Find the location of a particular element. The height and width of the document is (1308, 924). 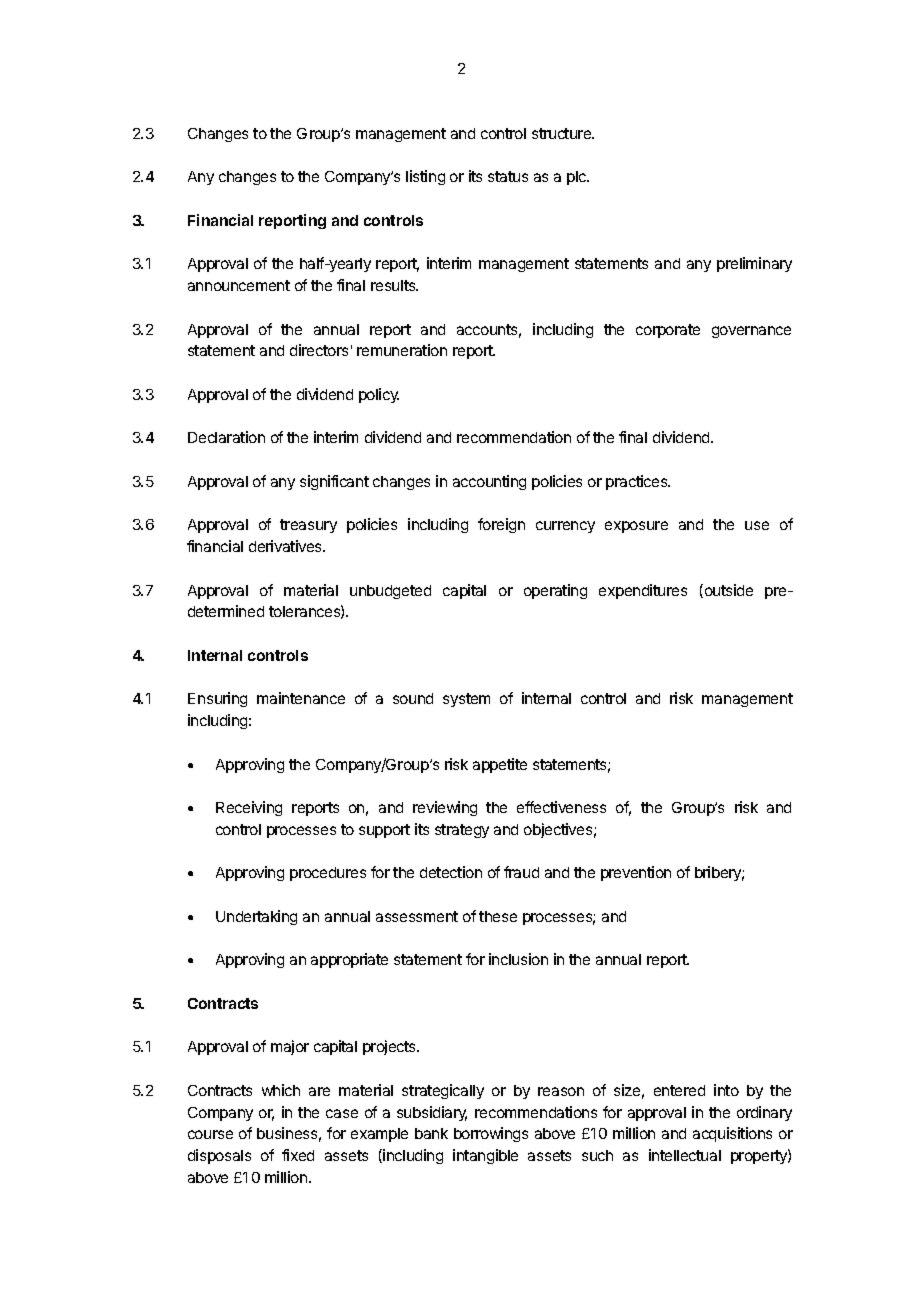

preliminary is located at coordinates (754, 264).
